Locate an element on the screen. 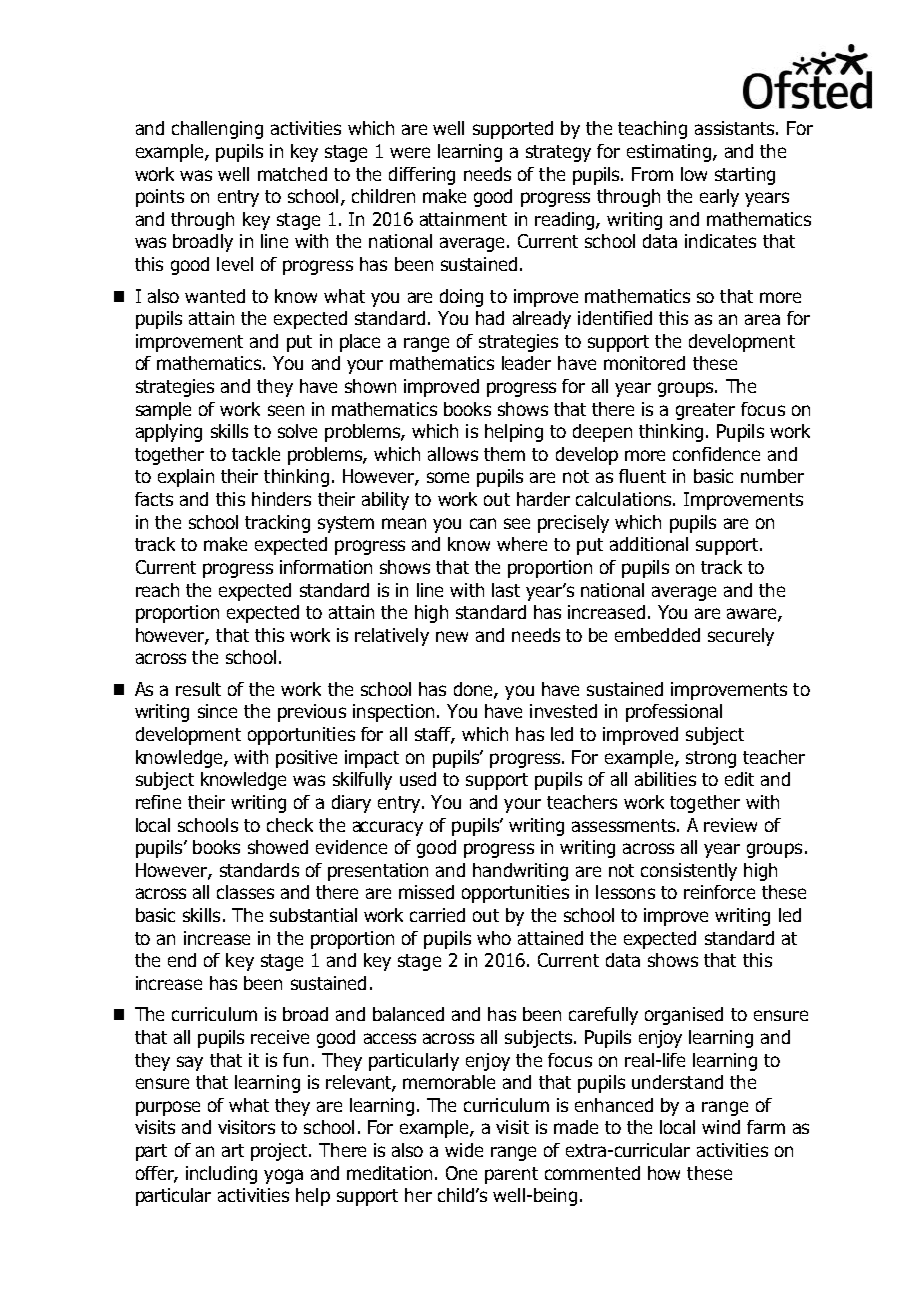  classes is located at coordinates (245, 892).
